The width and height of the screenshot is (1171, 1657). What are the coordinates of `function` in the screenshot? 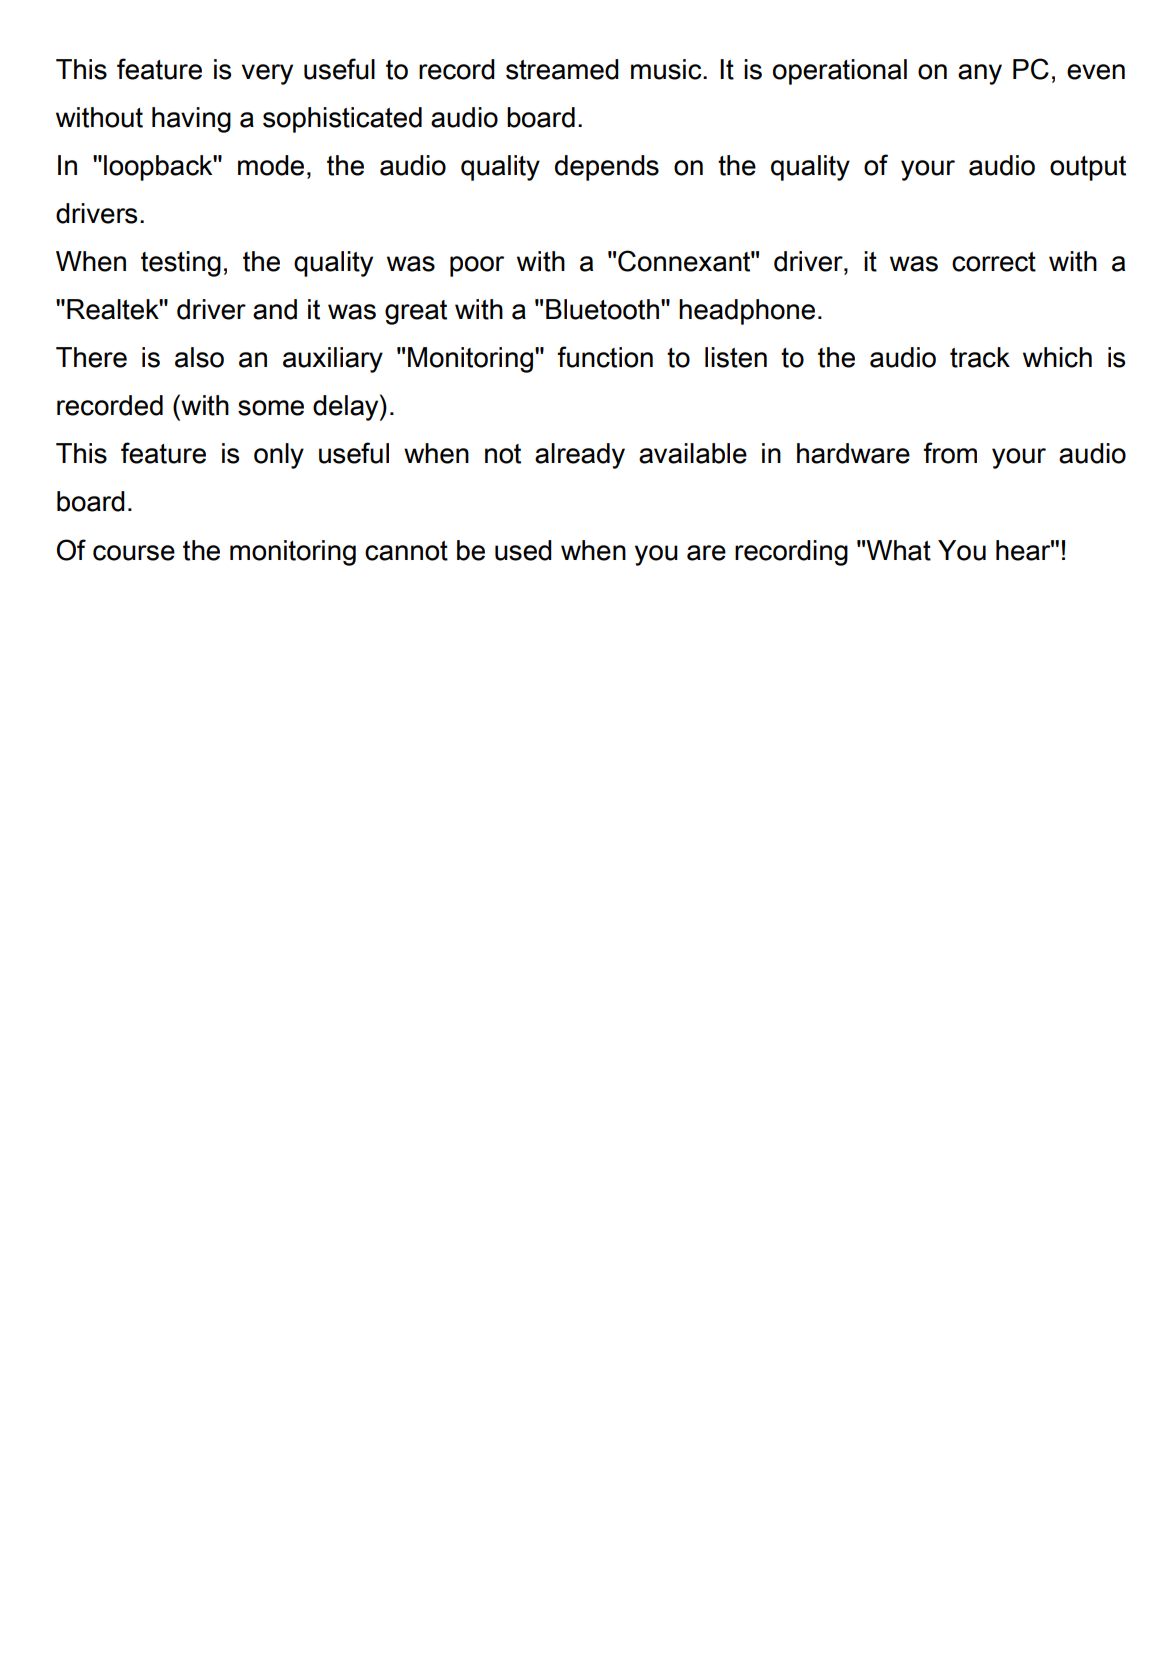 It's located at (605, 357).
